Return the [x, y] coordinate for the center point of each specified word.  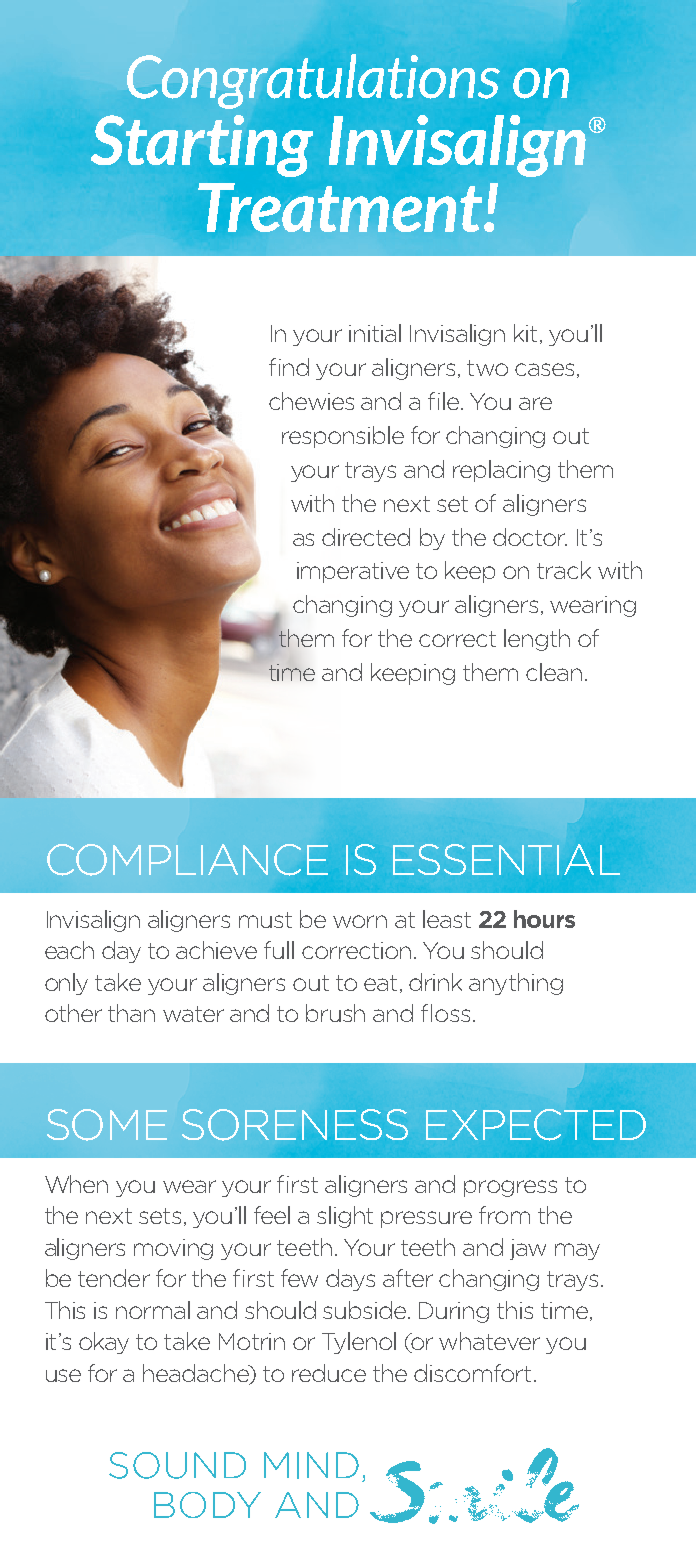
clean [554, 672]
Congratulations [313, 81]
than [131, 1013]
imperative [353, 572]
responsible [343, 437]
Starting [202, 146]
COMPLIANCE [187, 860]
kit [525, 333]
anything [516, 984]
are [535, 403]
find [289, 367]
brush [335, 1013]
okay [104, 1343]
